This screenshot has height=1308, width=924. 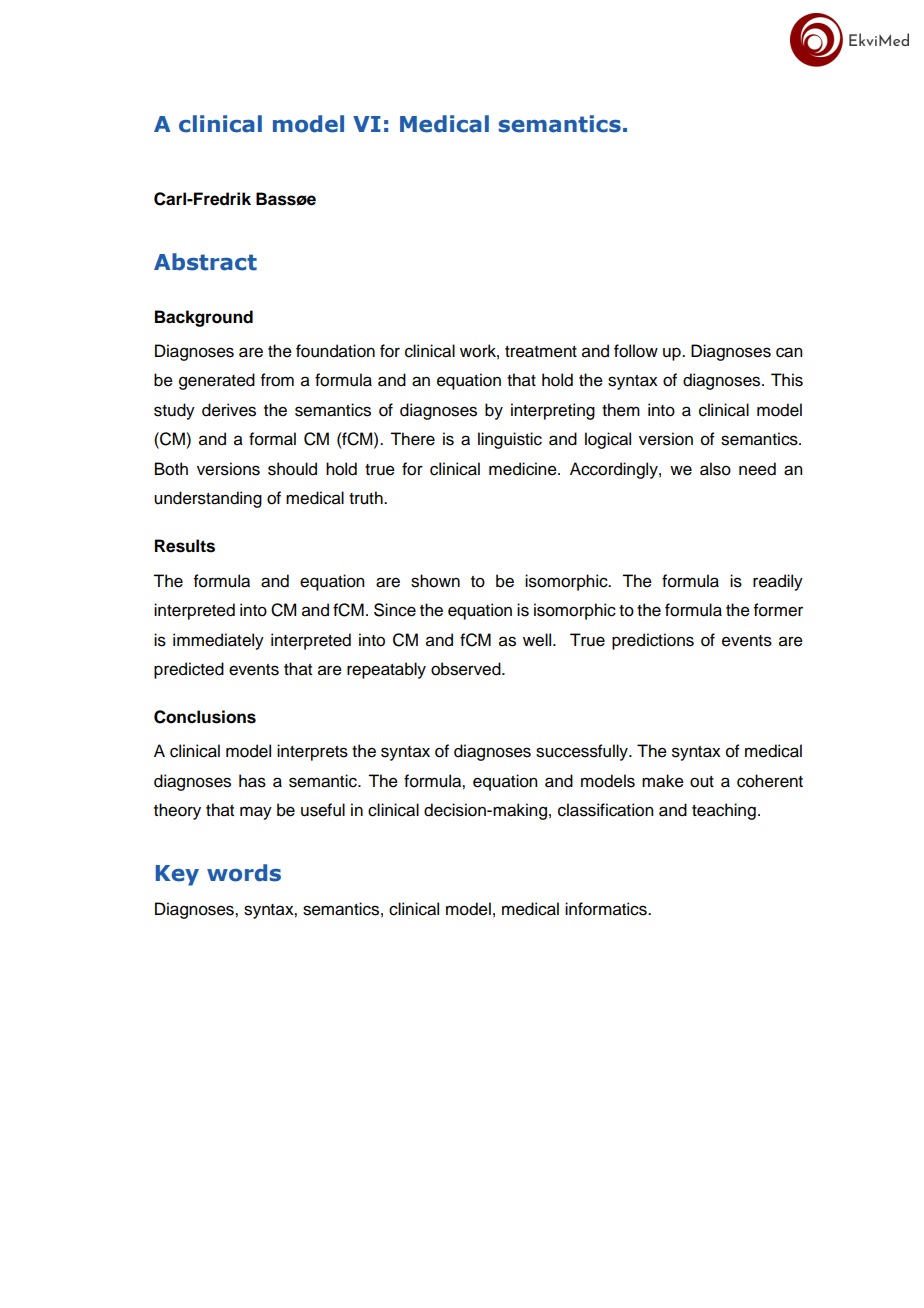 What do you see at coordinates (205, 262) in the screenshot?
I see `Abstract` at bounding box center [205, 262].
